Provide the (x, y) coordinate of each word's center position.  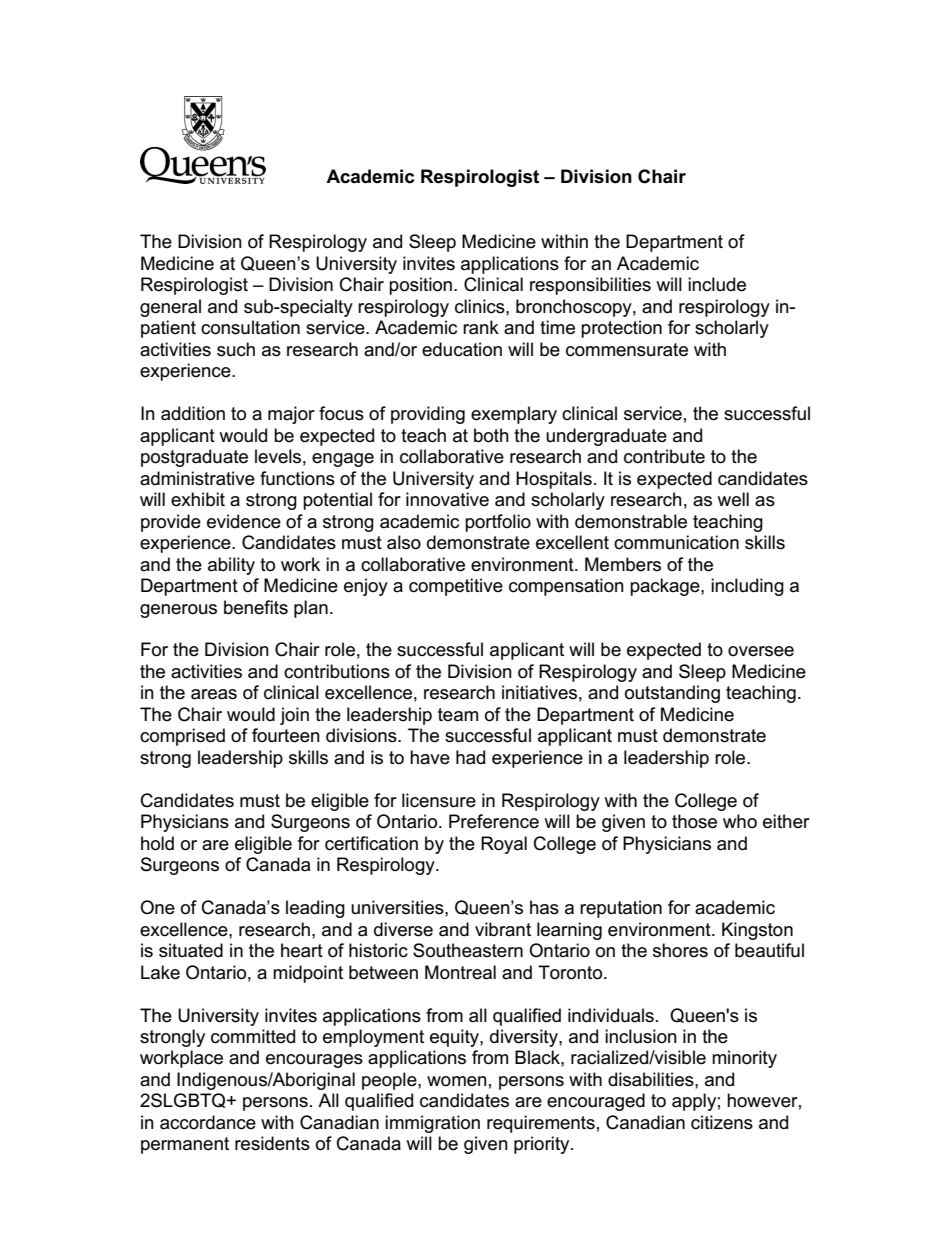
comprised (182, 737)
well (733, 499)
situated (191, 950)
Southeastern (468, 950)
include (717, 284)
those (694, 821)
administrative (197, 478)
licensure (439, 800)
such (236, 349)
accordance (208, 1122)
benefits (256, 607)
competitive (456, 587)
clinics (481, 306)
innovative (447, 499)
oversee (761, 651)
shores (680, 950)
